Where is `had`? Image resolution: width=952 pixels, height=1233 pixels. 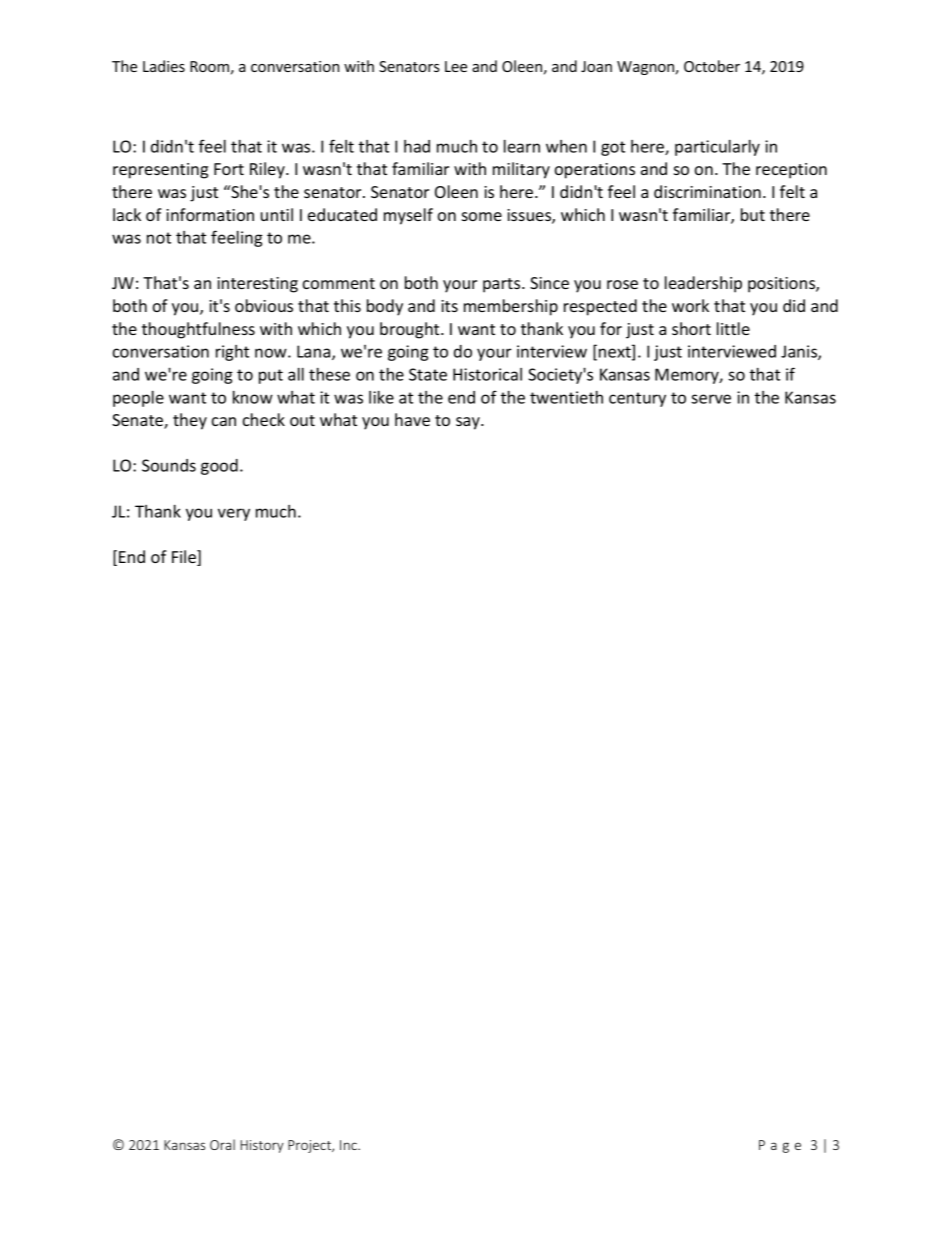
had is located at coordinates (417, 146).
